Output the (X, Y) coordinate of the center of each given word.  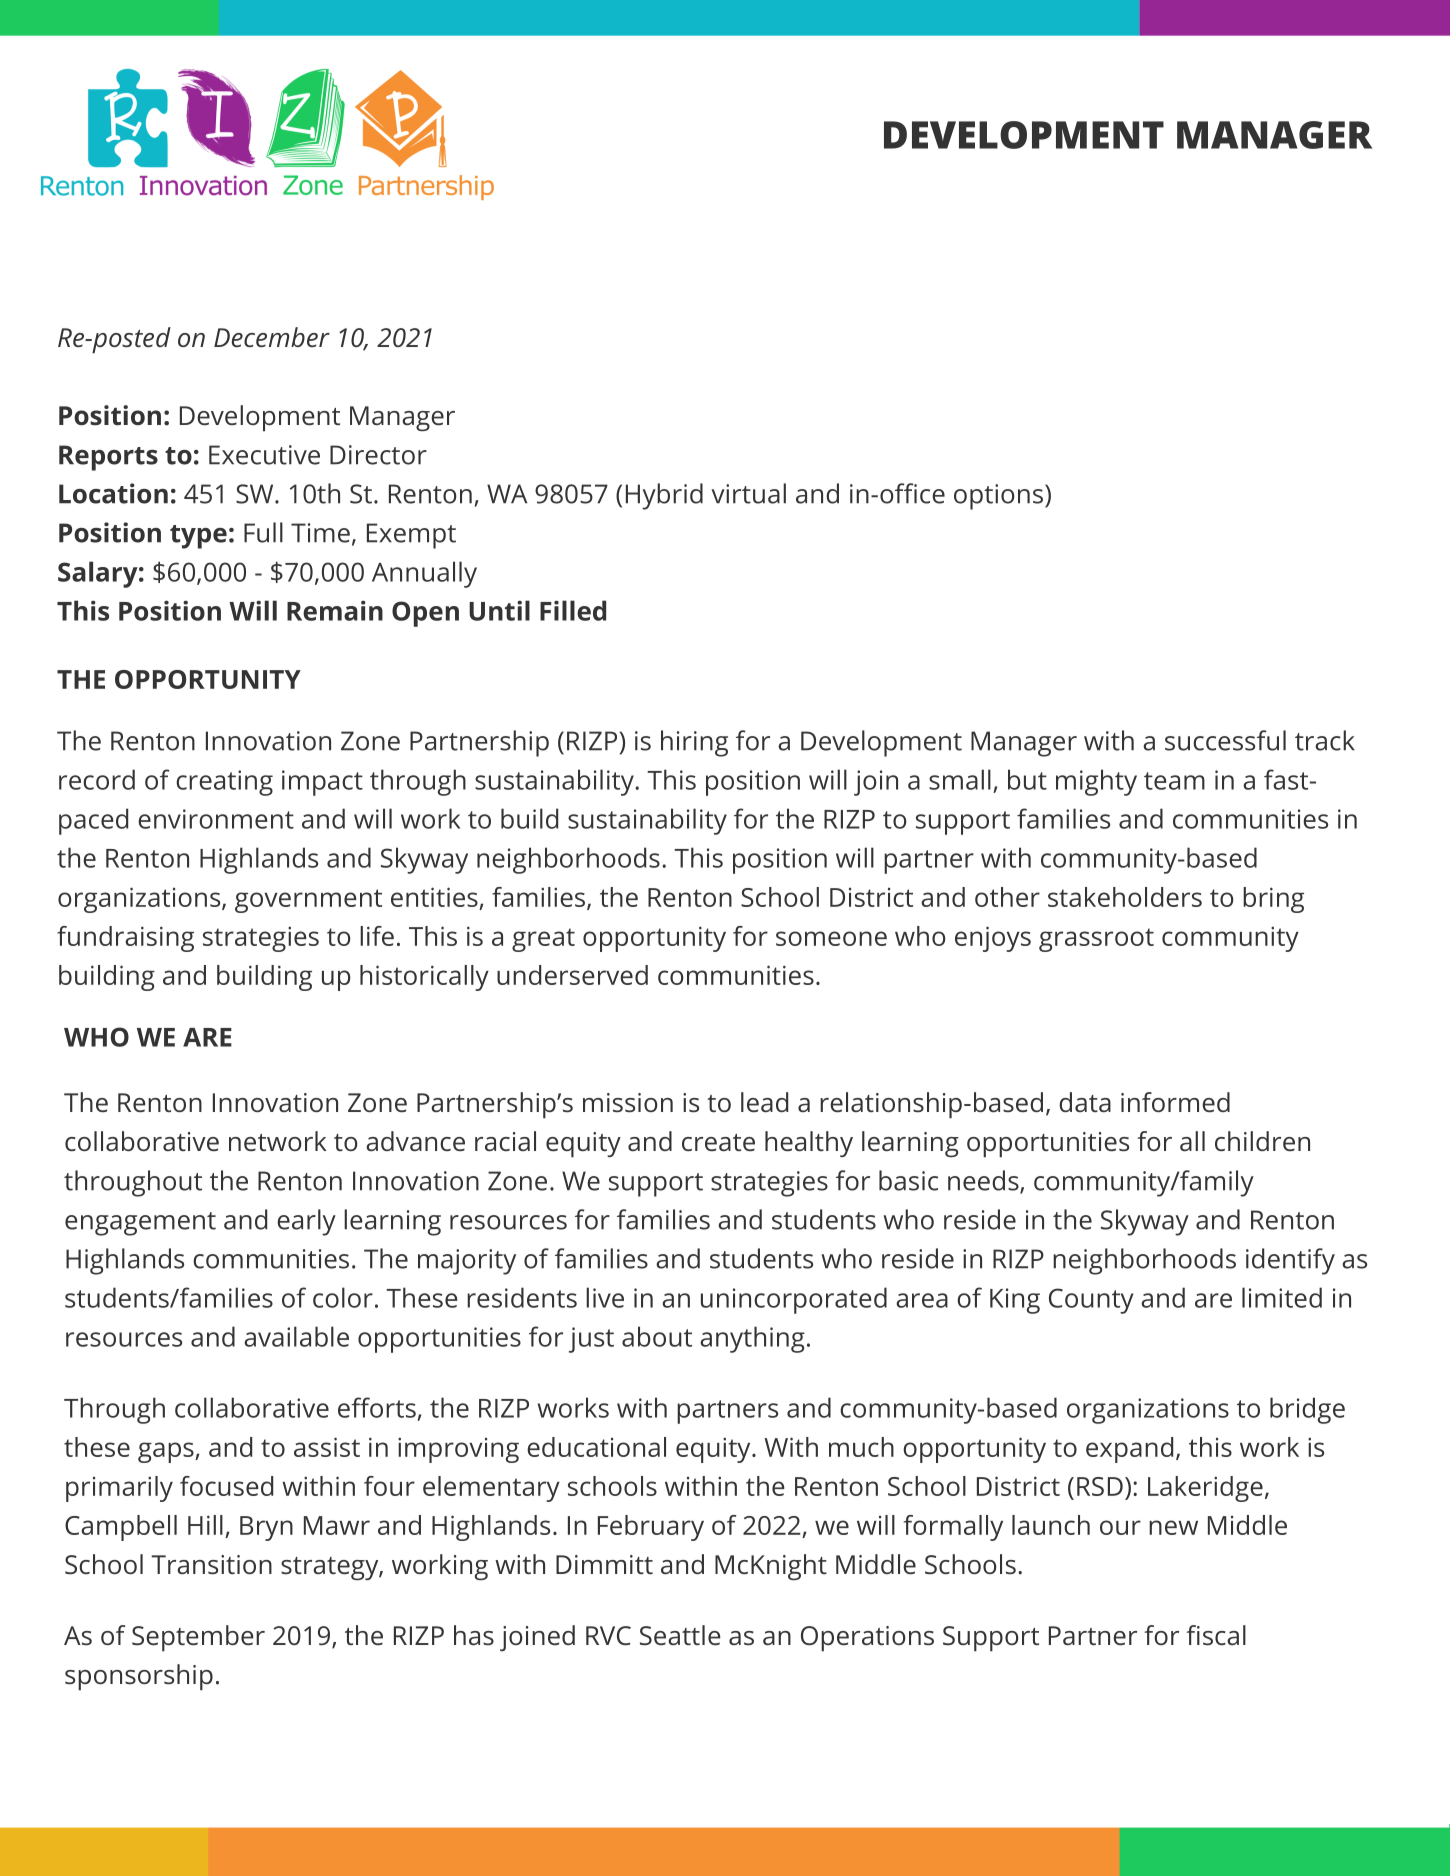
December (272, 337)
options (1000, 497)
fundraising (125, 939)
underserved (572, 975)
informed (1175, 1102)
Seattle (680, 1635)
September (198, 1638)
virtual (748, 493)
